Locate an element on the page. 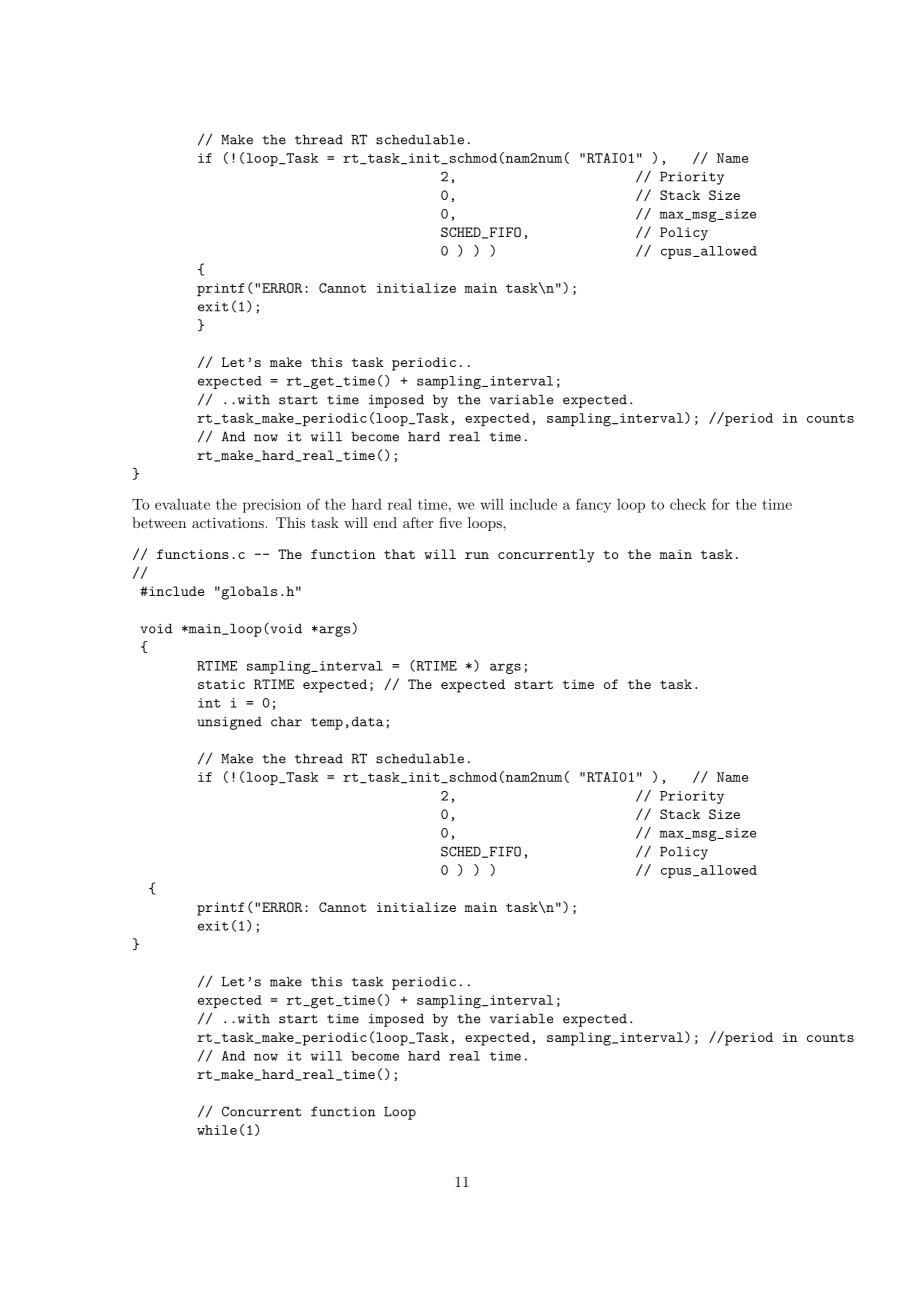 This page has height=1308, width=924. precision is located at coordinates (272, 506).
